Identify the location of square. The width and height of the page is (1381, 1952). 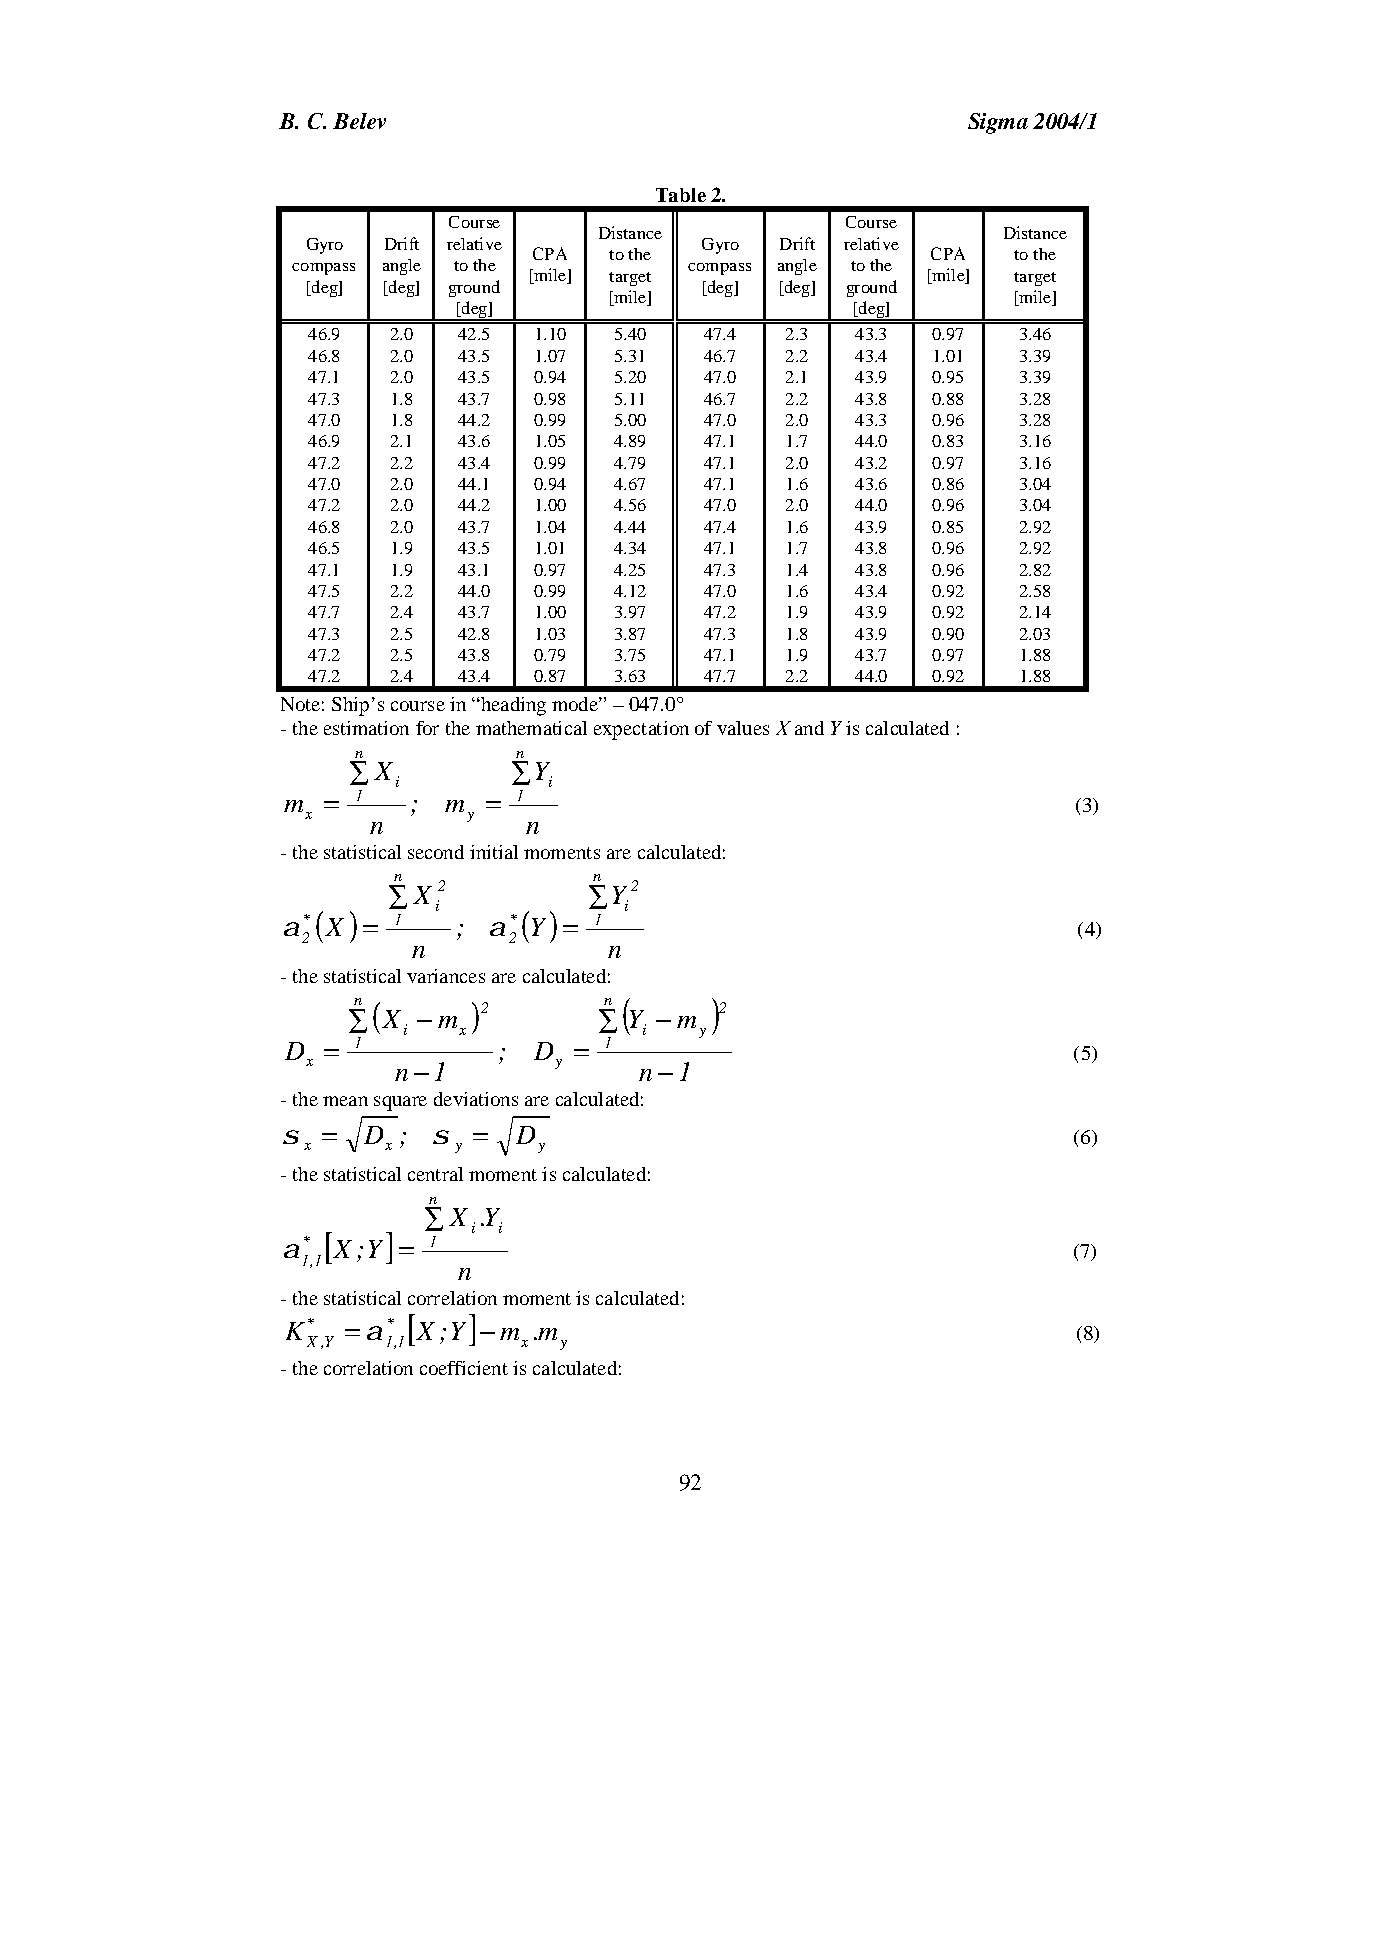
(400, 1103).
